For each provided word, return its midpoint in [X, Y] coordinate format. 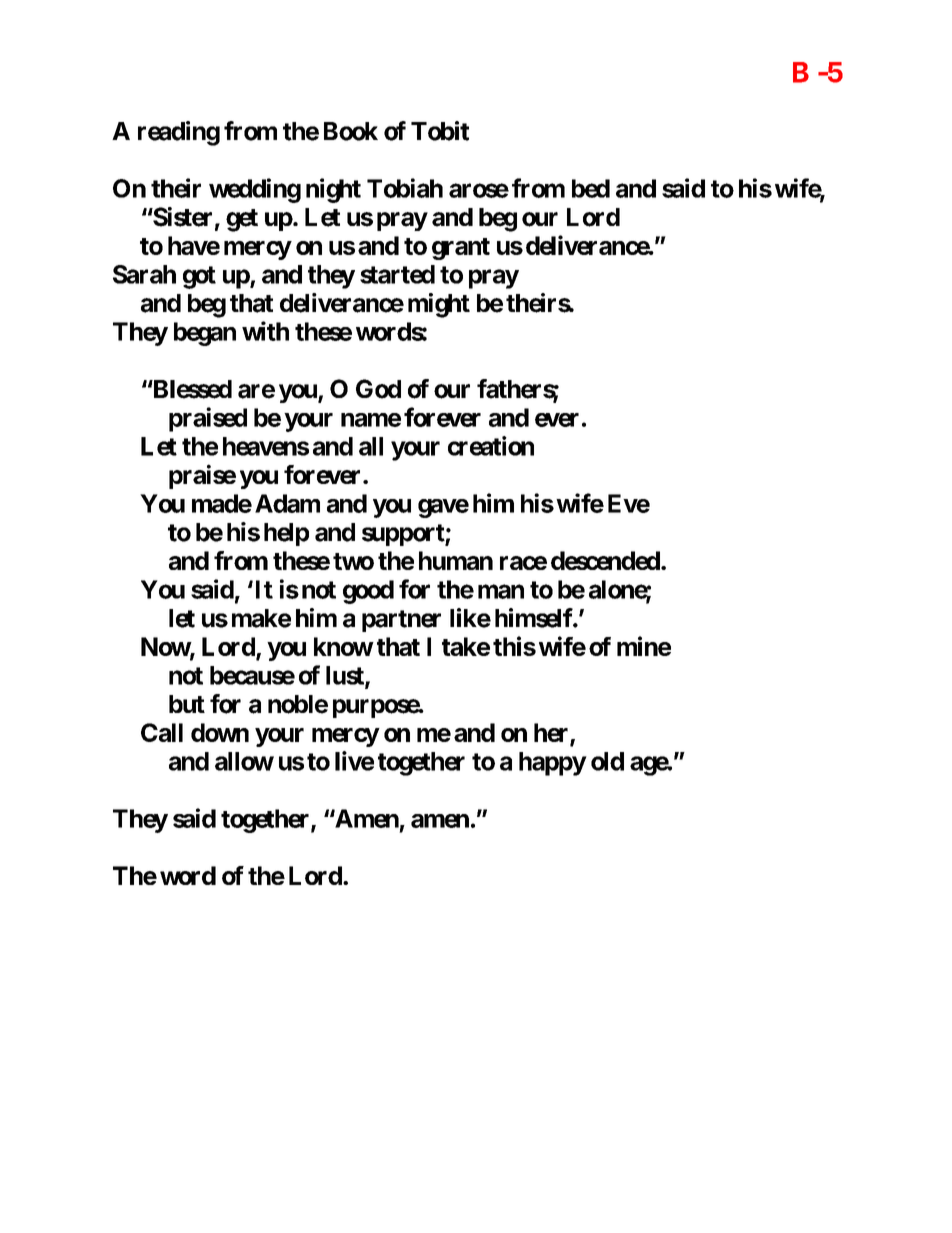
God [378, 389]
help [286, 534]
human [456, 560]
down [220, 732]
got [199, 277]
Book [351, 131]
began [205, 334]
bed [591, 188]
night [333, 190]
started [397, 274]
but [187, 704]
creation [491, 446]
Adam [287, 503]
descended [605, 560]
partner [401, 621]
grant [461, 249]
